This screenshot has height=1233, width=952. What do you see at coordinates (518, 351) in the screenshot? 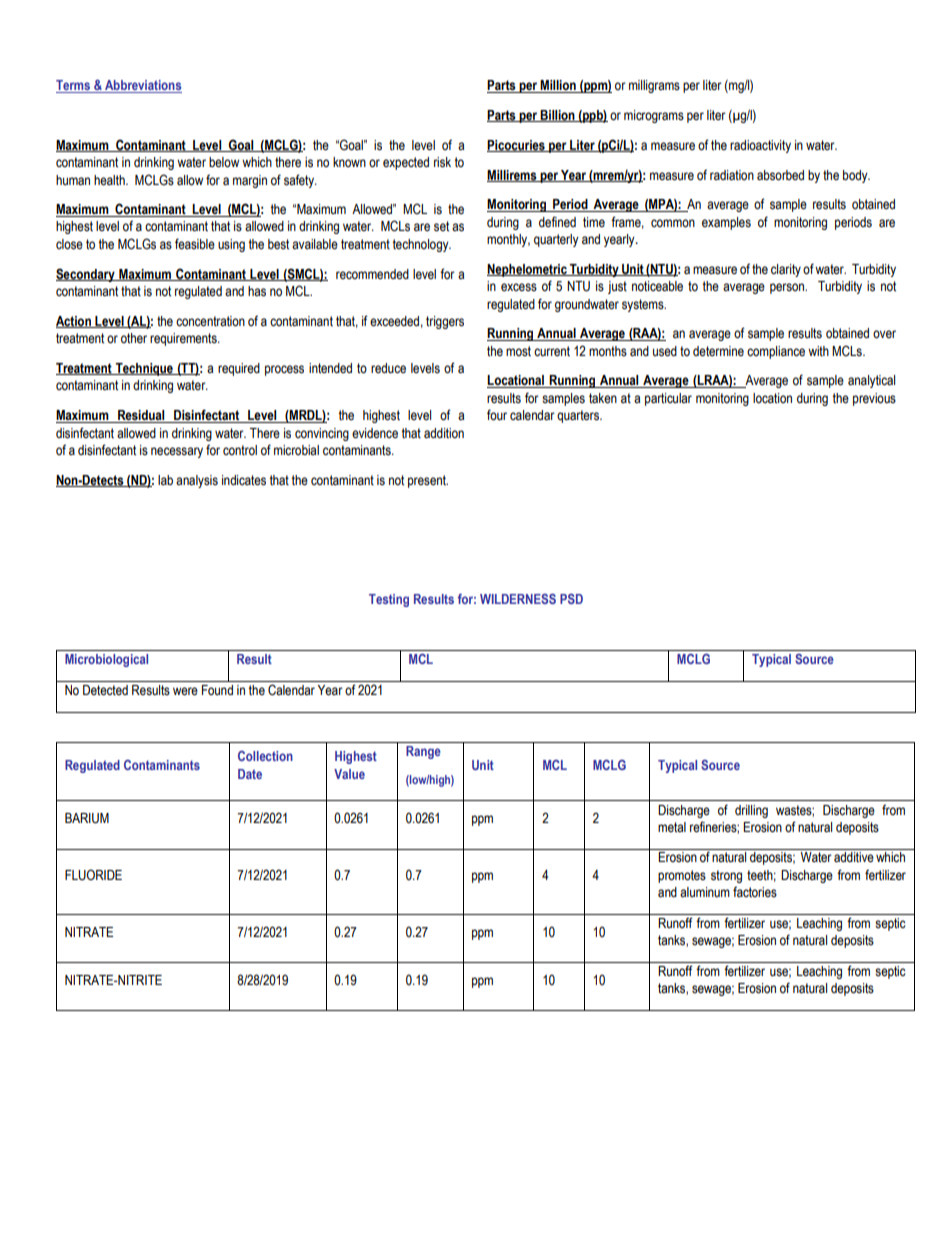
I see `most` at bounding box center [518, 351].
